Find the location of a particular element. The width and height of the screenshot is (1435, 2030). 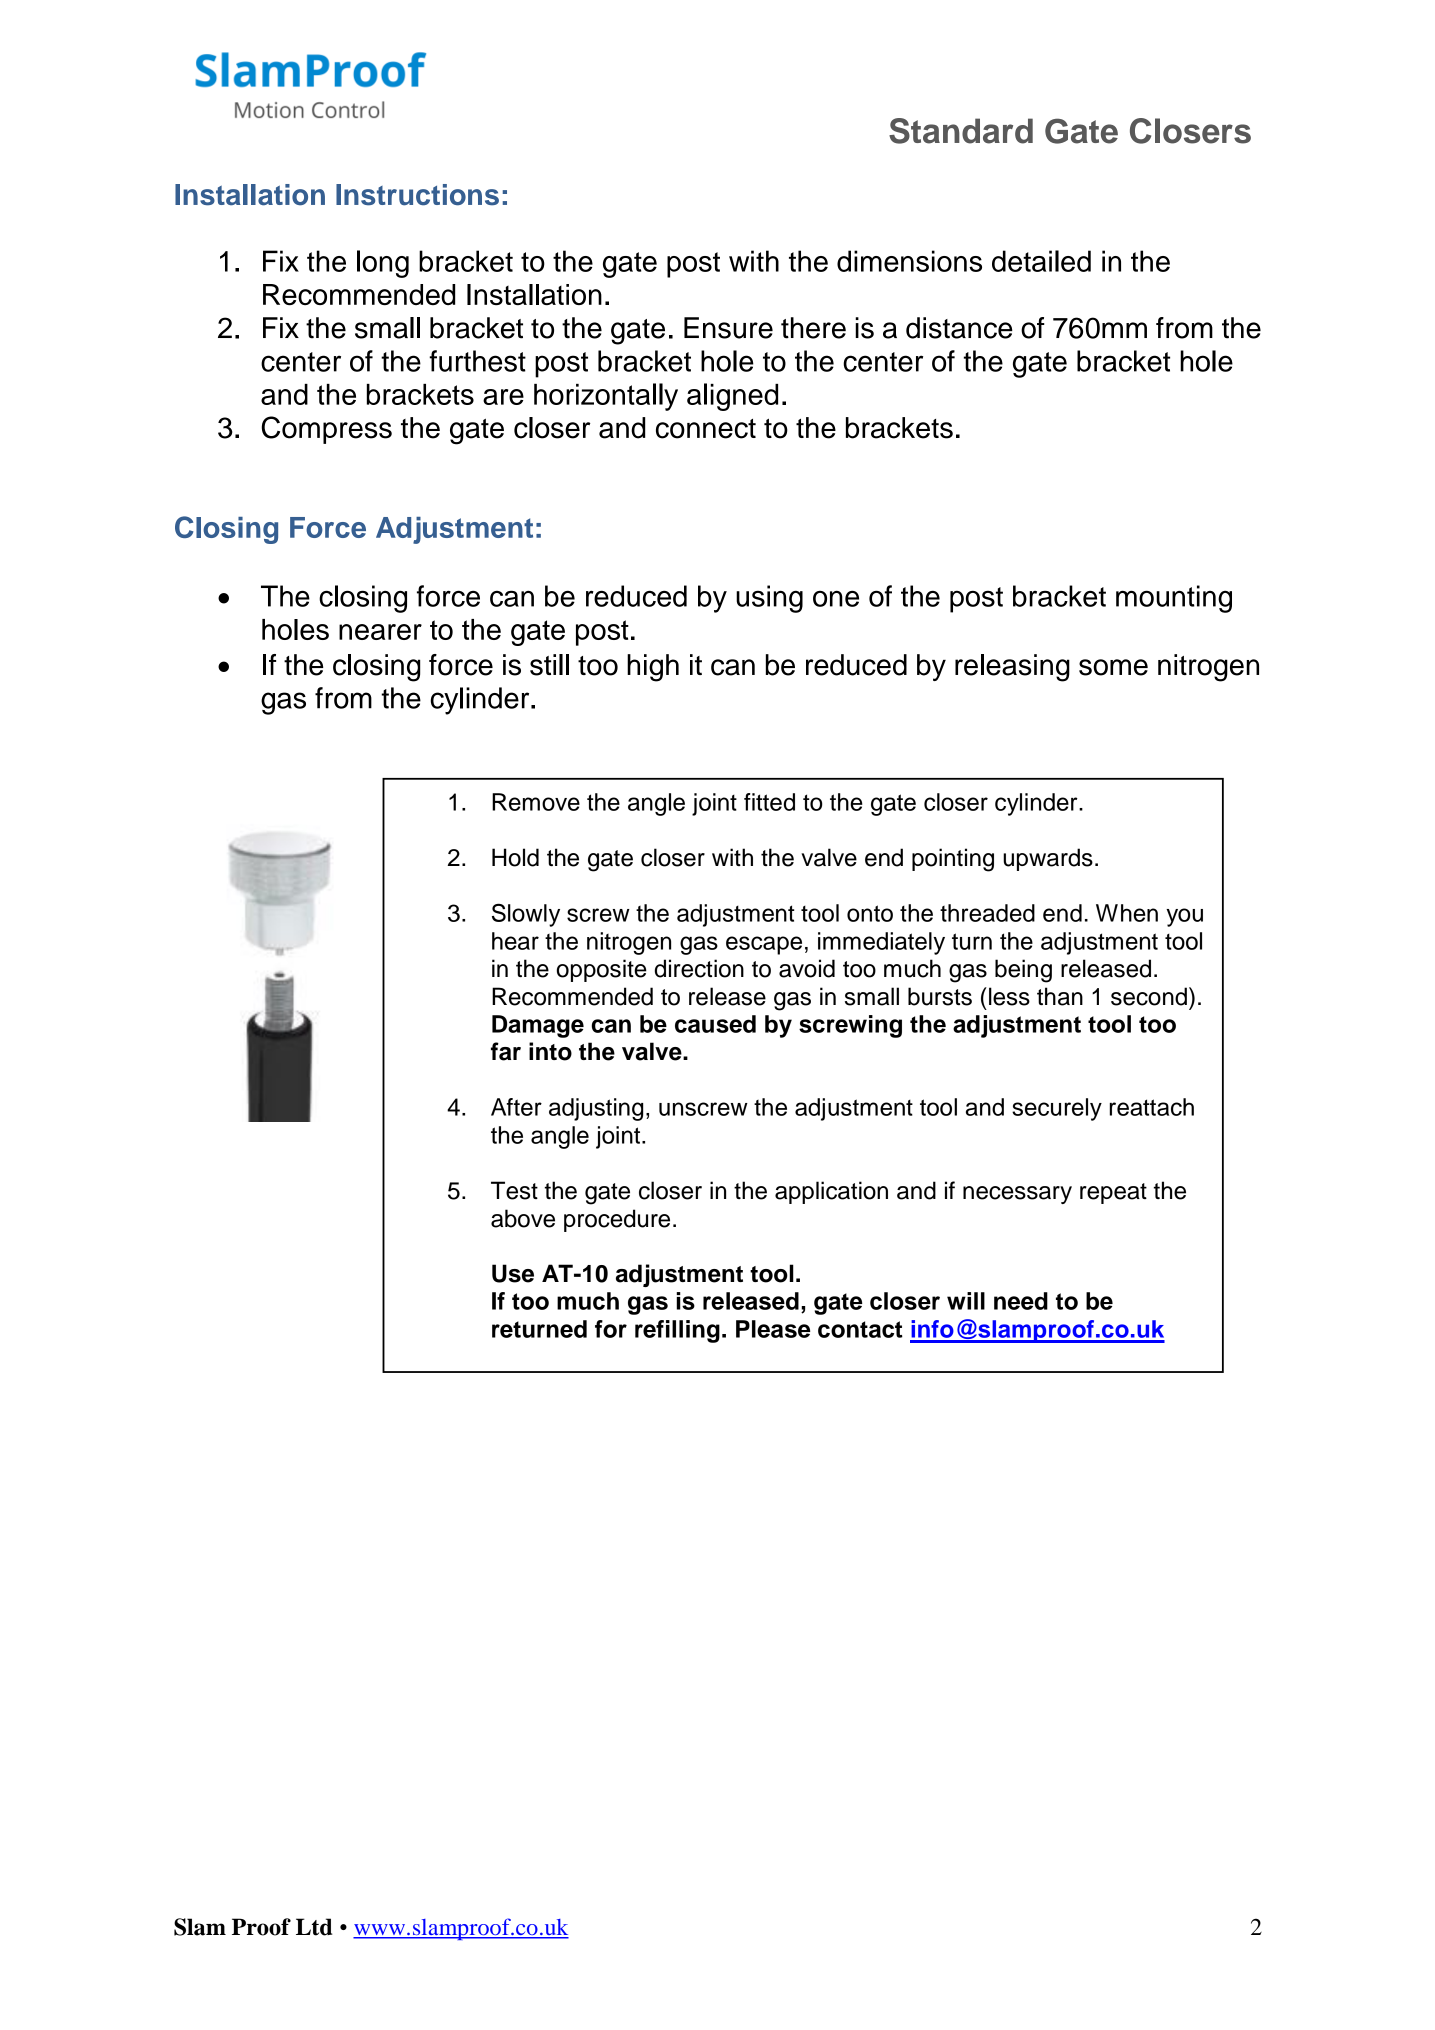

detailed is located at coordinates (1041, 261).
